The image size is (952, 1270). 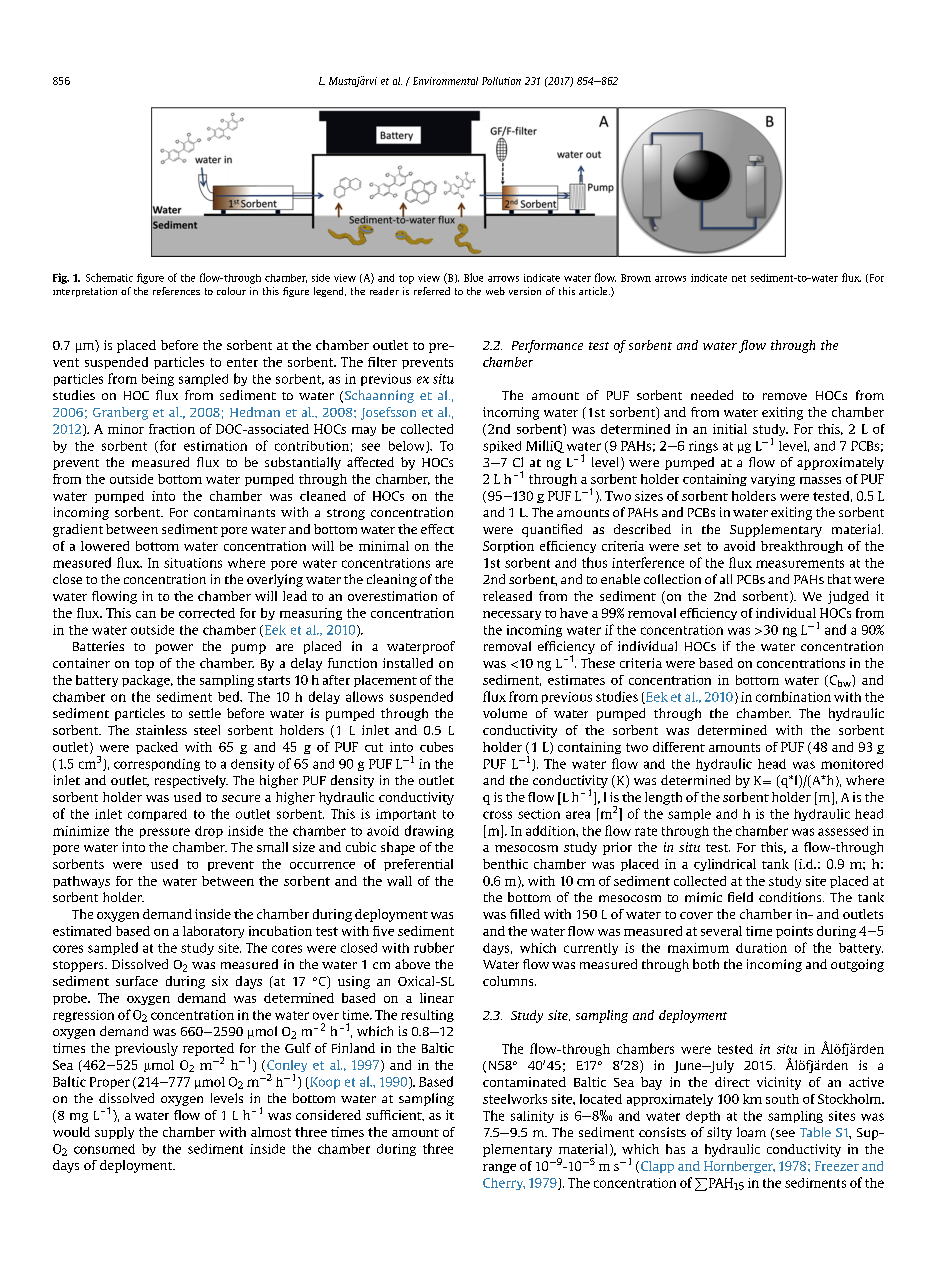 What do you see at coordinates (114, 1133) in the screenshot?
I see `supply` at bounding box center [114, 1133].
